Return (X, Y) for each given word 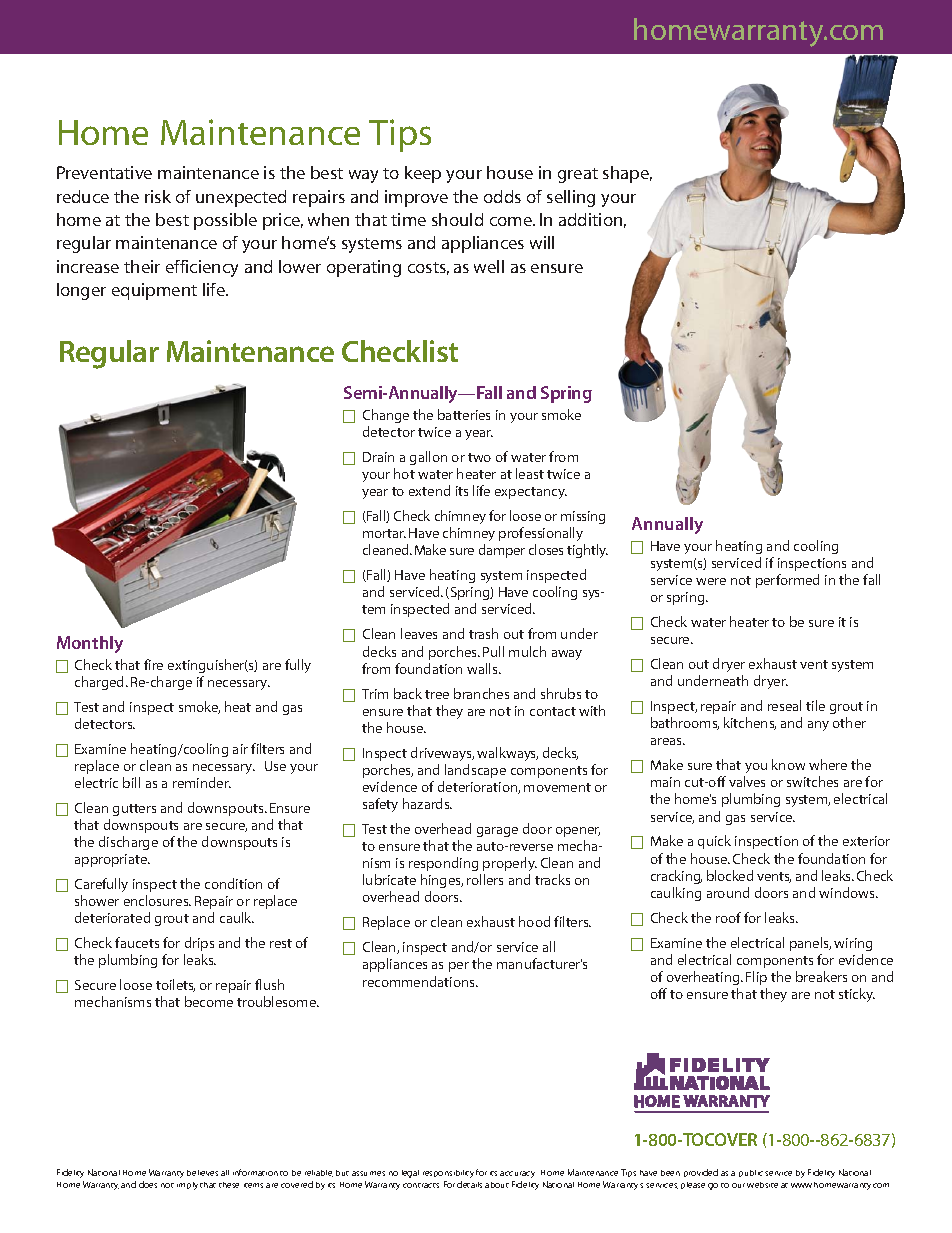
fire (153, 664)
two (479, 457)
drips (199, 944)
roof (728, 917)
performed (787, 581)
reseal (784, 705)
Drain (378, 457)
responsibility (448, 1174)
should (457, 219)
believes (202, 1173)
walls (483, 668)
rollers (485, 879)
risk (158, 196)
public (751, 1173)
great (578, 175)
